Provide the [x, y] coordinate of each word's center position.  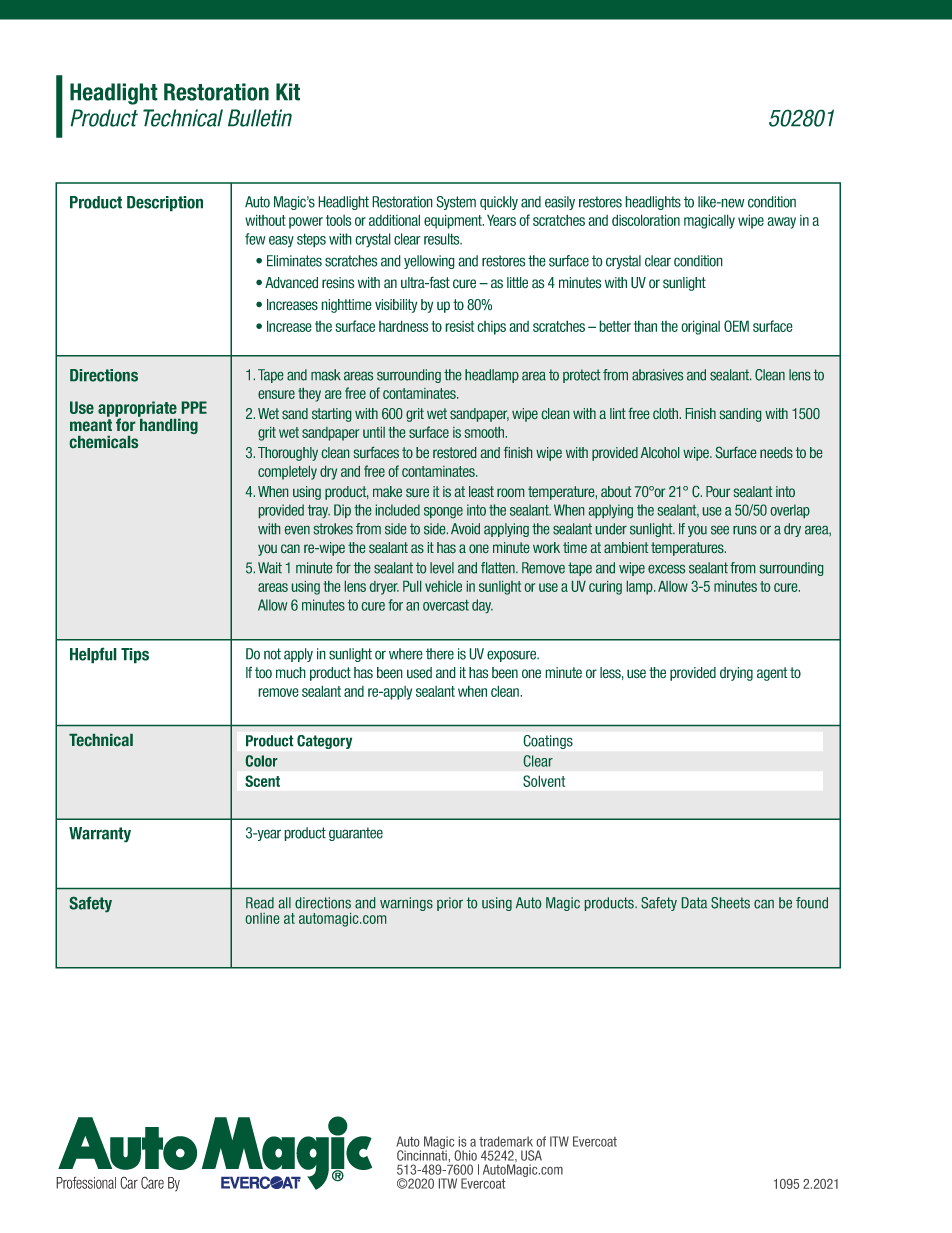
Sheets [730, 903]
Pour [718, 491]
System [456, 203]
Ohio [466, 1155]
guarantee [356, 834]
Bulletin [260, 118]
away [781, 223]
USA [531, 1155]
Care [152, 1182]
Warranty [100, 835]
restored [454, 452]
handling [168, 425]
